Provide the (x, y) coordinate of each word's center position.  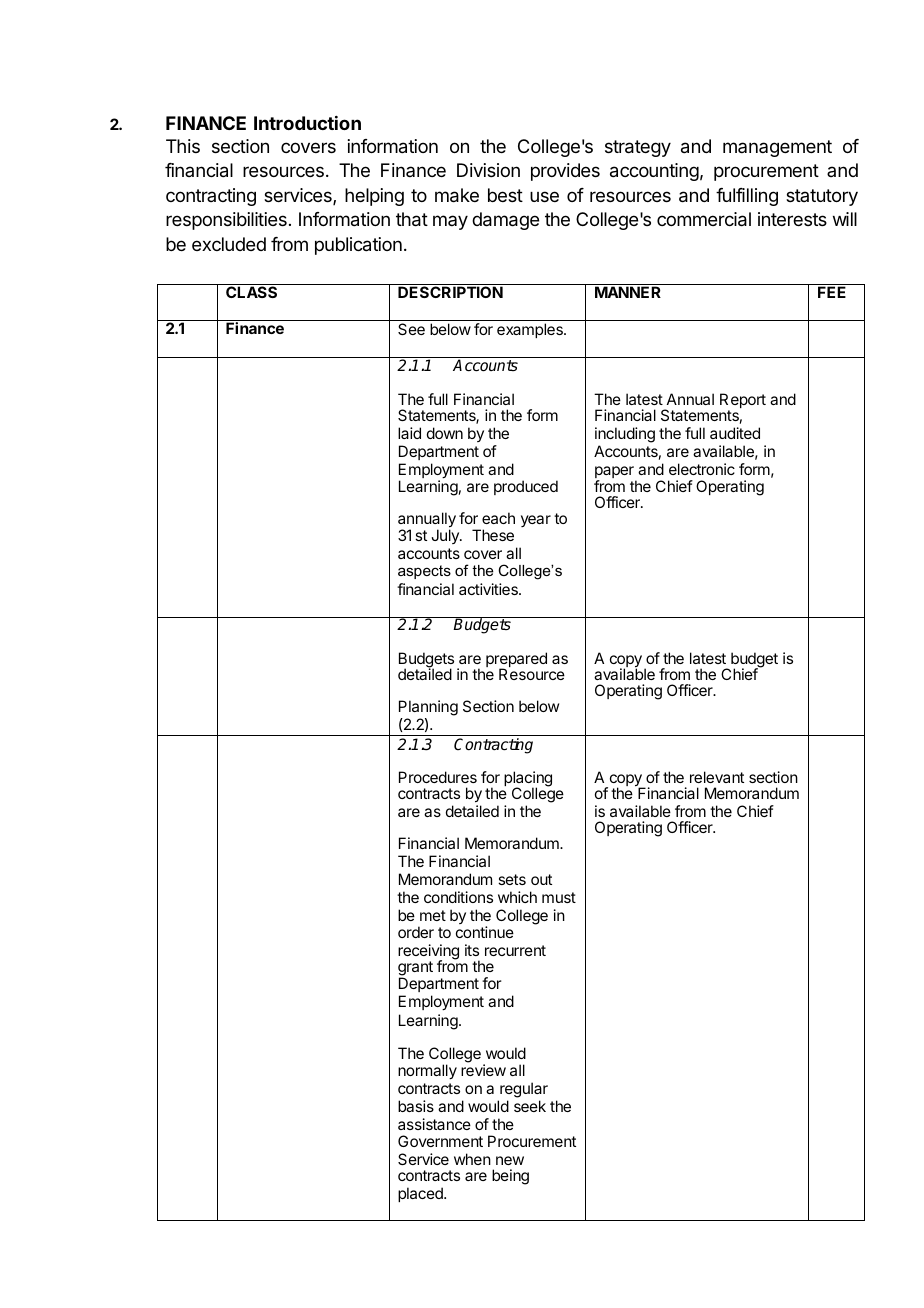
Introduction (307, 123)
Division (488, 170)
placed (421, 1194)
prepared (516, 661)
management (777, 148)
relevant (717, 777)
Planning (428, 709)
